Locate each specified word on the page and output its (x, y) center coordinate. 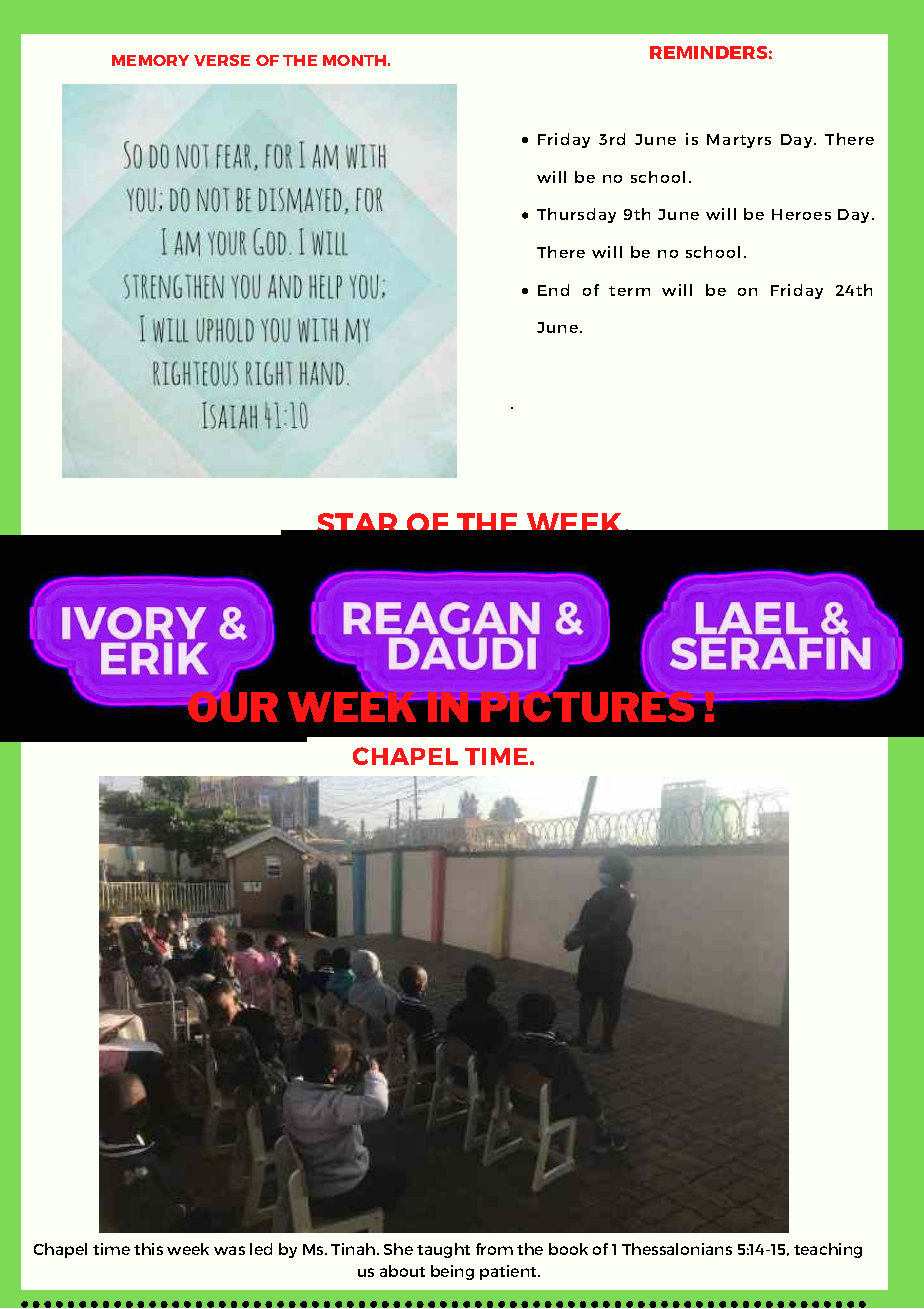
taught (443, 1250)
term (629, 291)
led (261, 1249)
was (229, 1250)
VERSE (222, 60)
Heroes (801, 214)
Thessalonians (677, 1249)
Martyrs (739, 141)
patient (509, 1272)
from (494, 1249)
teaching (828, 1250)
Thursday (576, 215)
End (553, 290)
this (148, 1249)
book (568, 1249)
